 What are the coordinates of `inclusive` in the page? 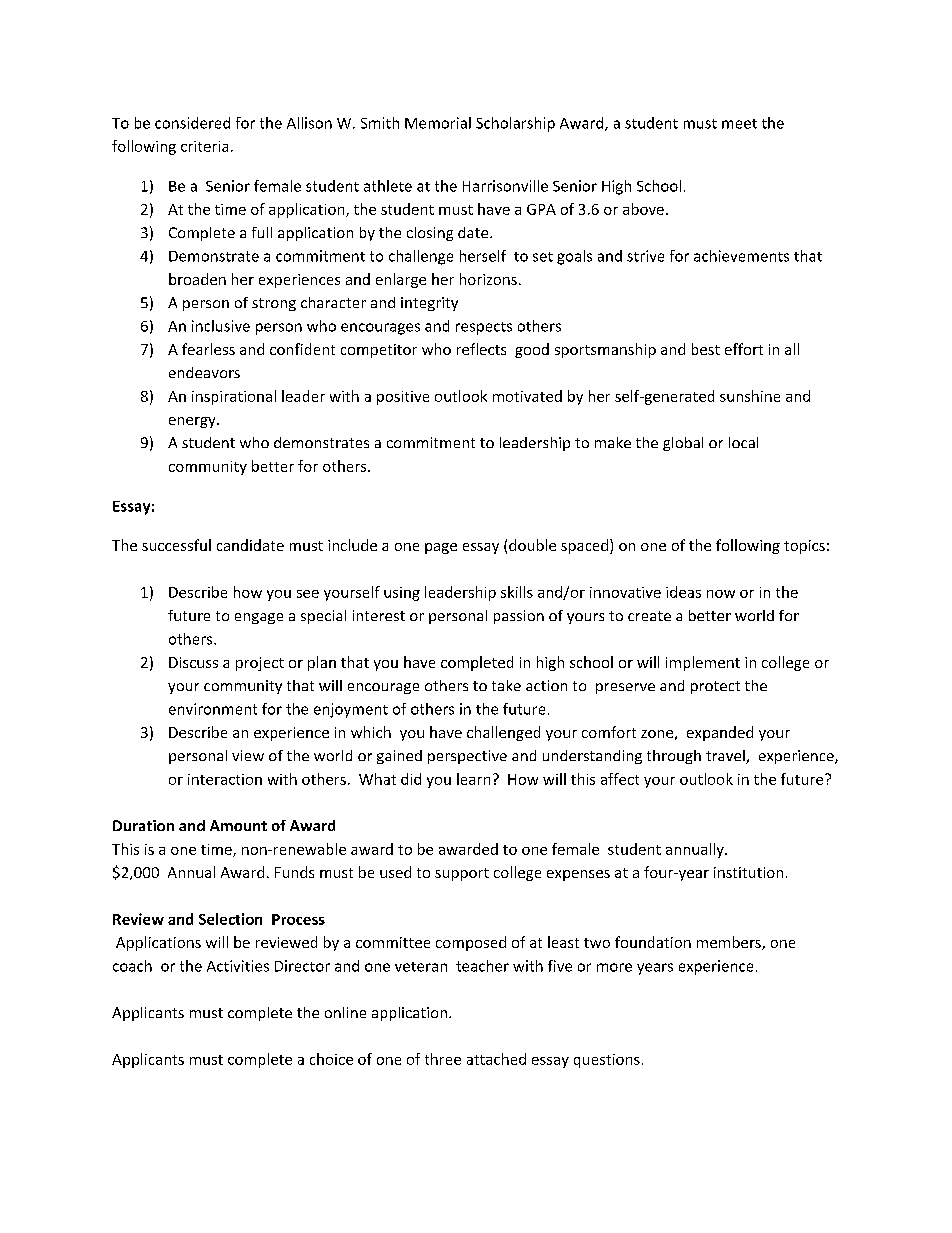 It's located at (221, 326).
